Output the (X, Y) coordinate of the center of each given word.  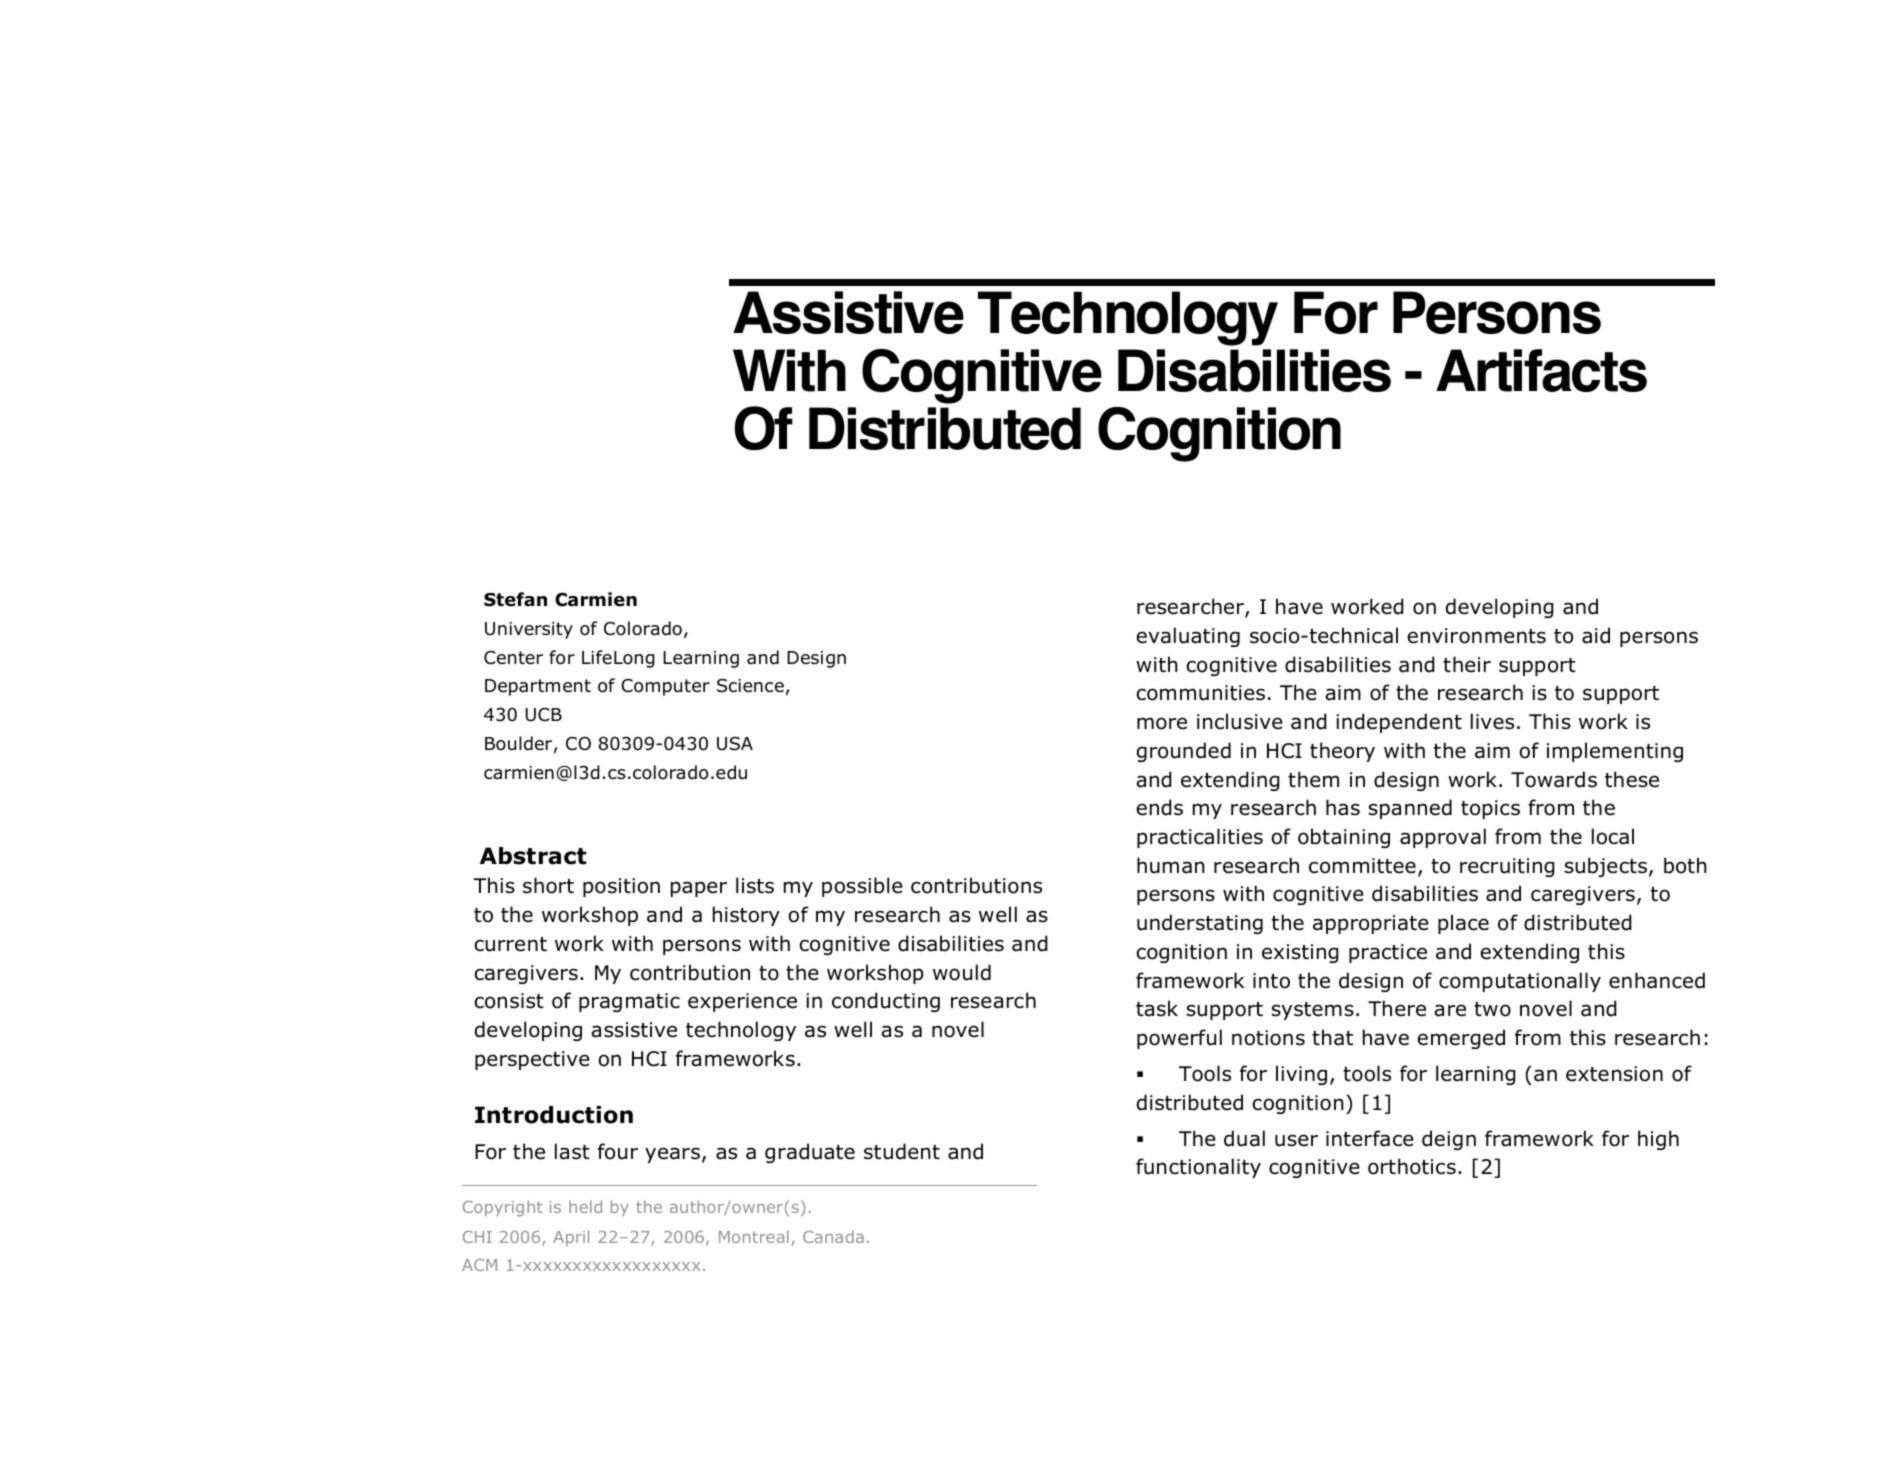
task (1157, 1008)
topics (1490, 809)
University (529, 630)
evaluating (1188, 637)
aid (1596, 635)
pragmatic (629, 1002)
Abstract (533, 856)
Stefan (515, 599)
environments (1476, 636)
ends (1159, 807)
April (571, 1238)
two (1492, 1009)
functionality (1198, 1168)
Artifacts (1541, 370)
